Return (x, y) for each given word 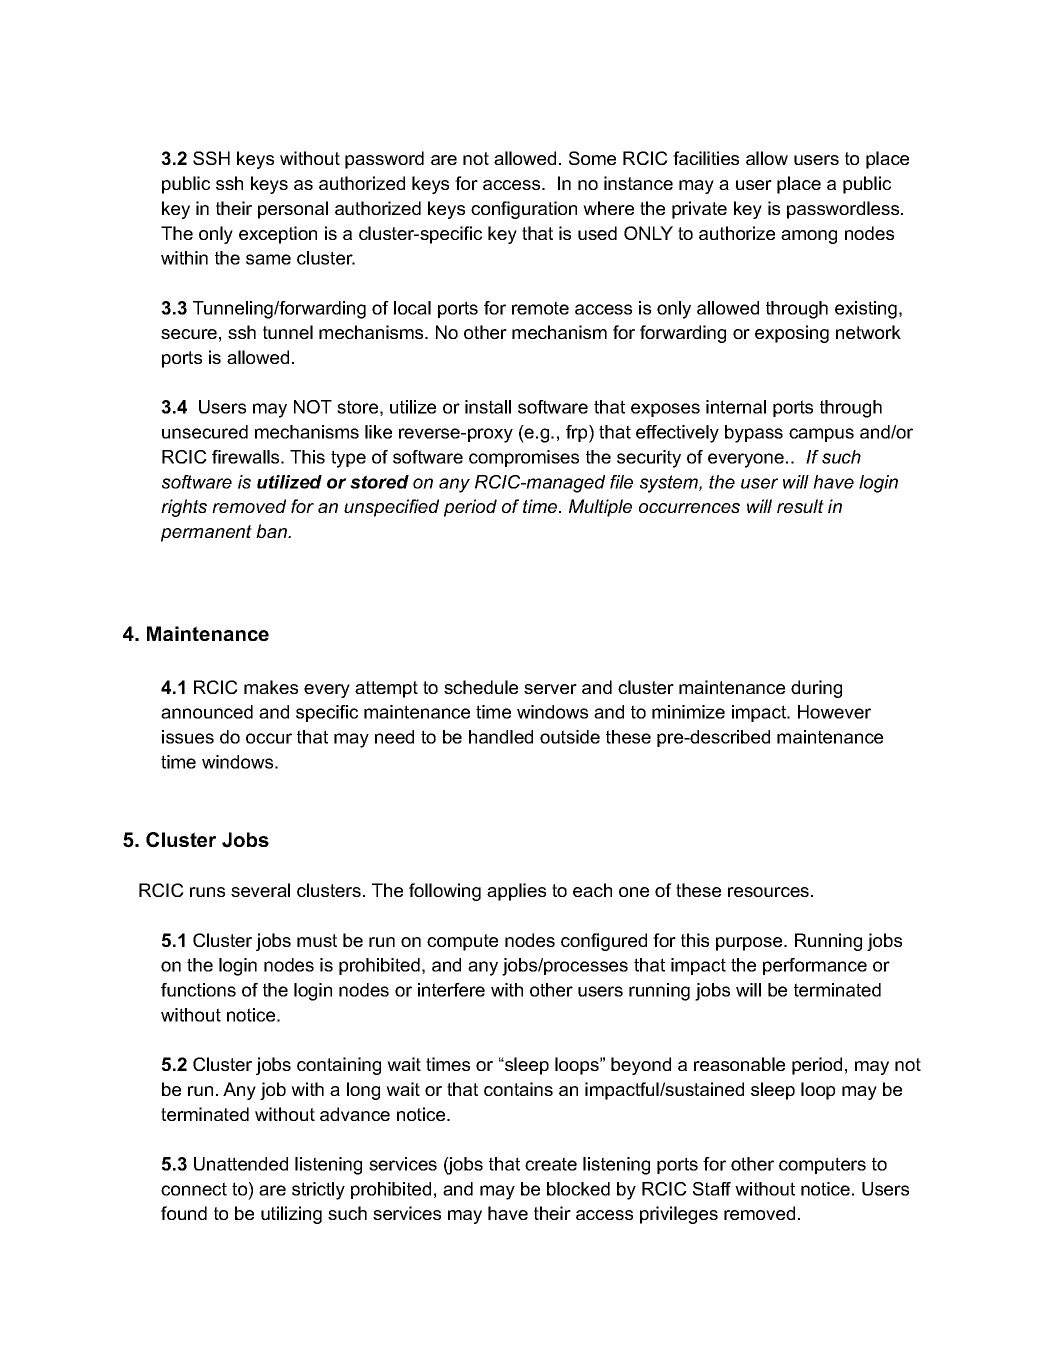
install (488, 407)
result (800, 506)
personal (293, 210)
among (809, 237)
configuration (524, 210)
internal (736, 407)
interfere (451, 990)
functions (198, 990)
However (834, 712)
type (348, 459)
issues (188, 737)
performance (815, 966)
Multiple (600, 508)
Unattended (241, 1164)
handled (501, 737)
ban (273, 531)
